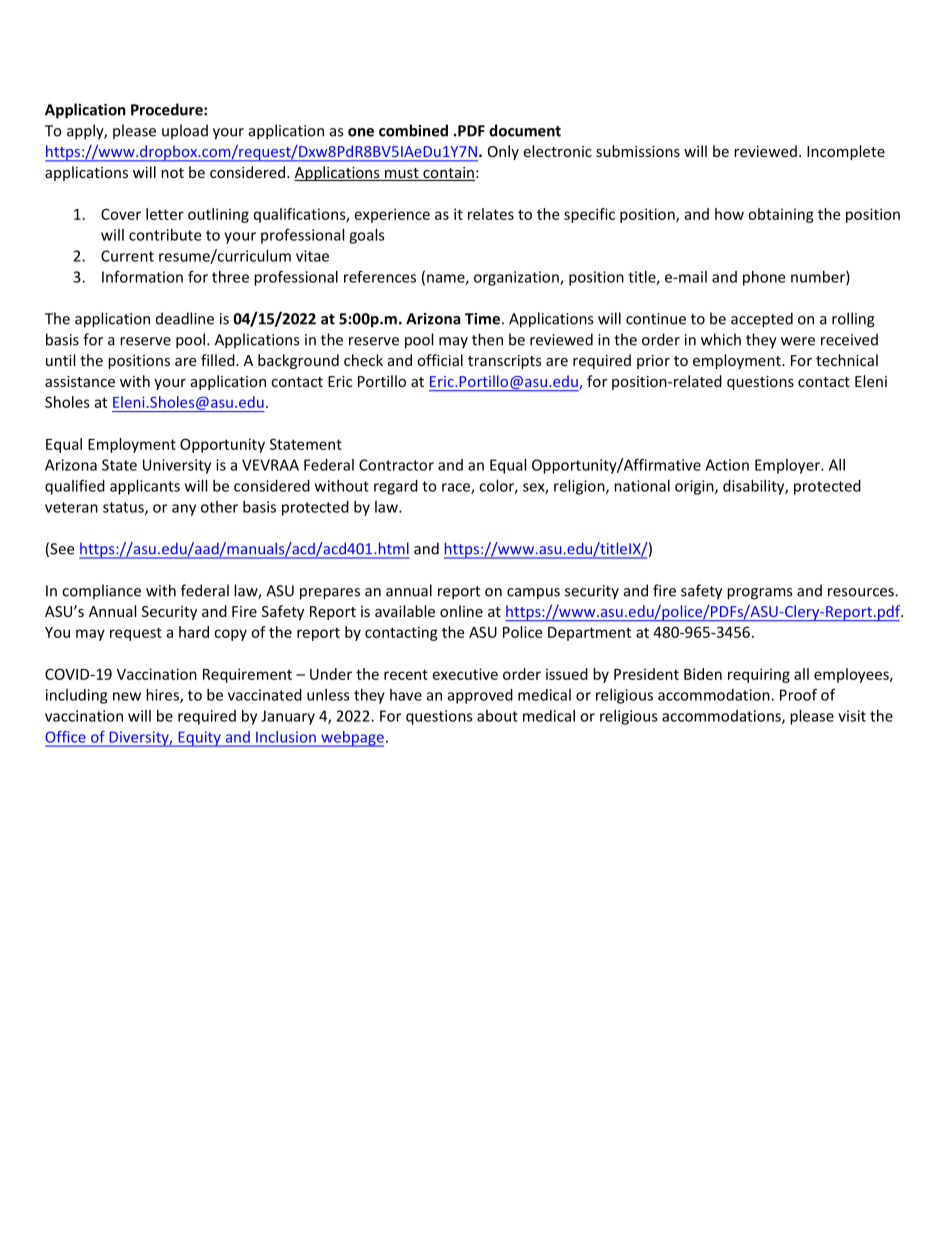 The height and width of the document is (1233, 952). I want to click on University, so click(177, 466).
